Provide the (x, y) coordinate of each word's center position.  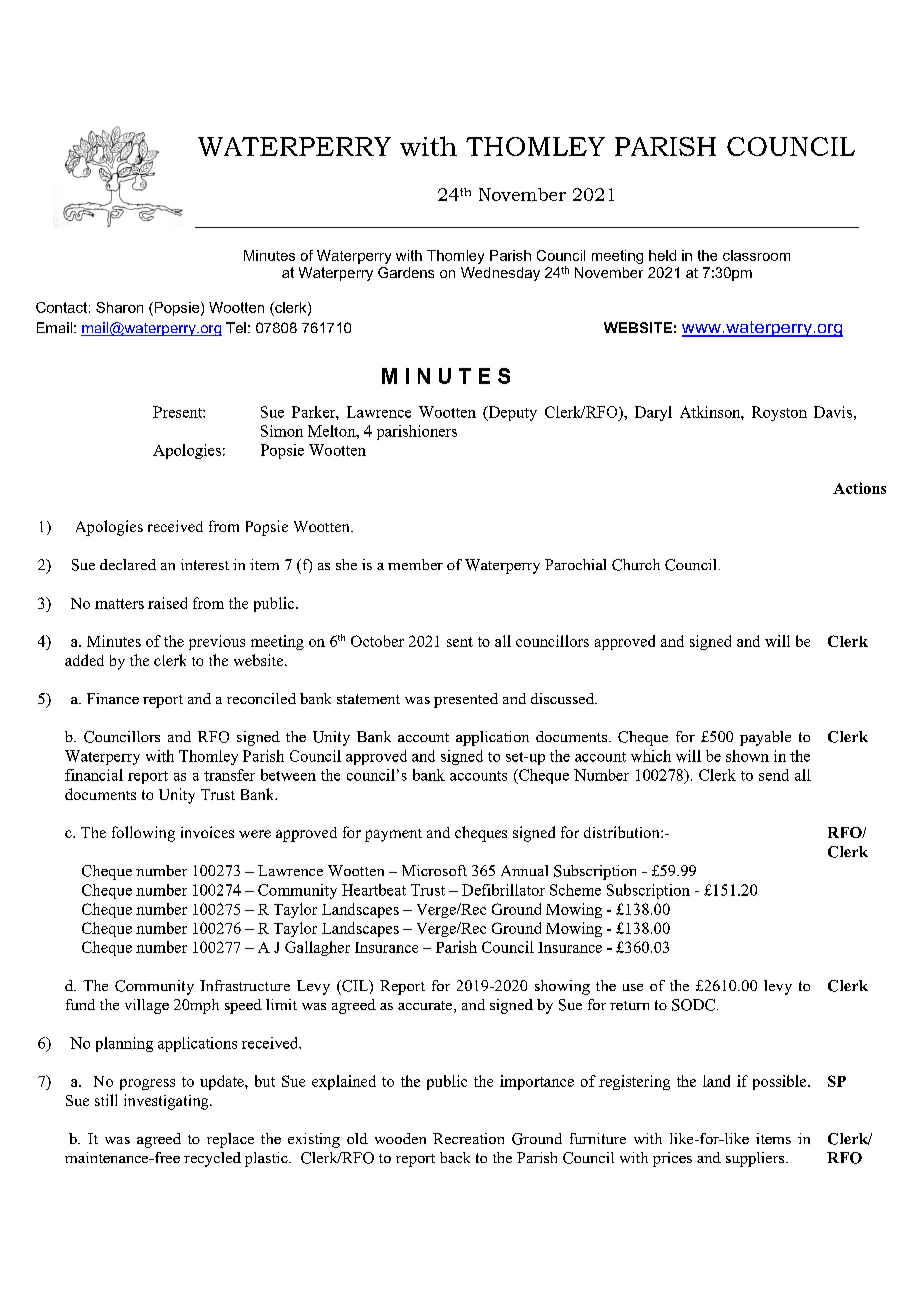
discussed (564, 698)
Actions (859, 488)
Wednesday (500, 274)
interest (205, 564)
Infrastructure (245, 985)
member (415, 564)
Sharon (119, 307)
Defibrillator (503, 890)
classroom (756, 255)
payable (765, 738)
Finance (113, 698)
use (633, 987)
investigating (167, 1102)
